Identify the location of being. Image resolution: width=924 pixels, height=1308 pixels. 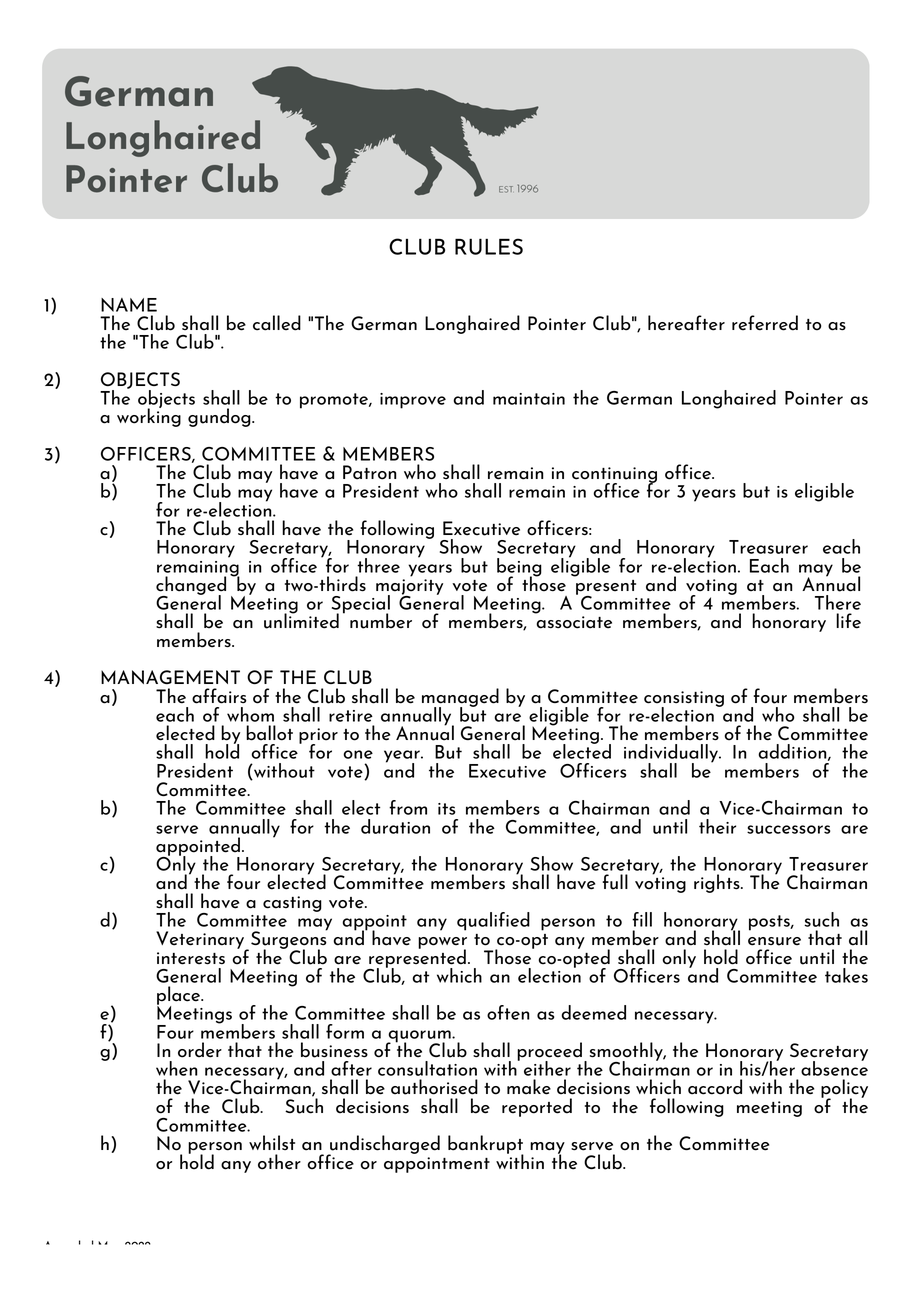
(519, 568).
